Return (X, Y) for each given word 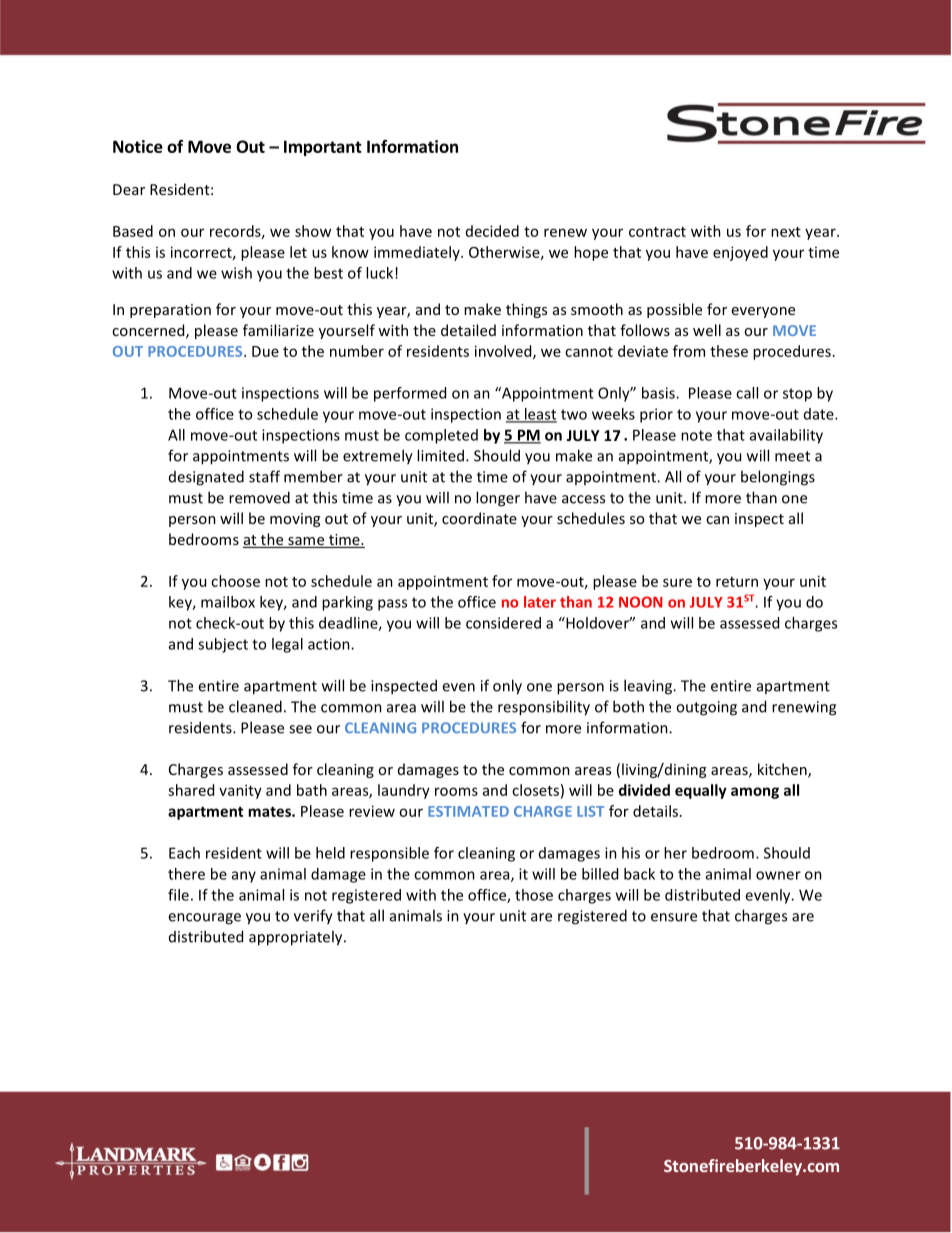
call (747, 393)
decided (492, 231)
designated (206, 478)
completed (441, 436)
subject (223, 645)
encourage (204, 919)
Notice (138, 146)
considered (503, 623)
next (786, 232)
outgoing (706, 708)
